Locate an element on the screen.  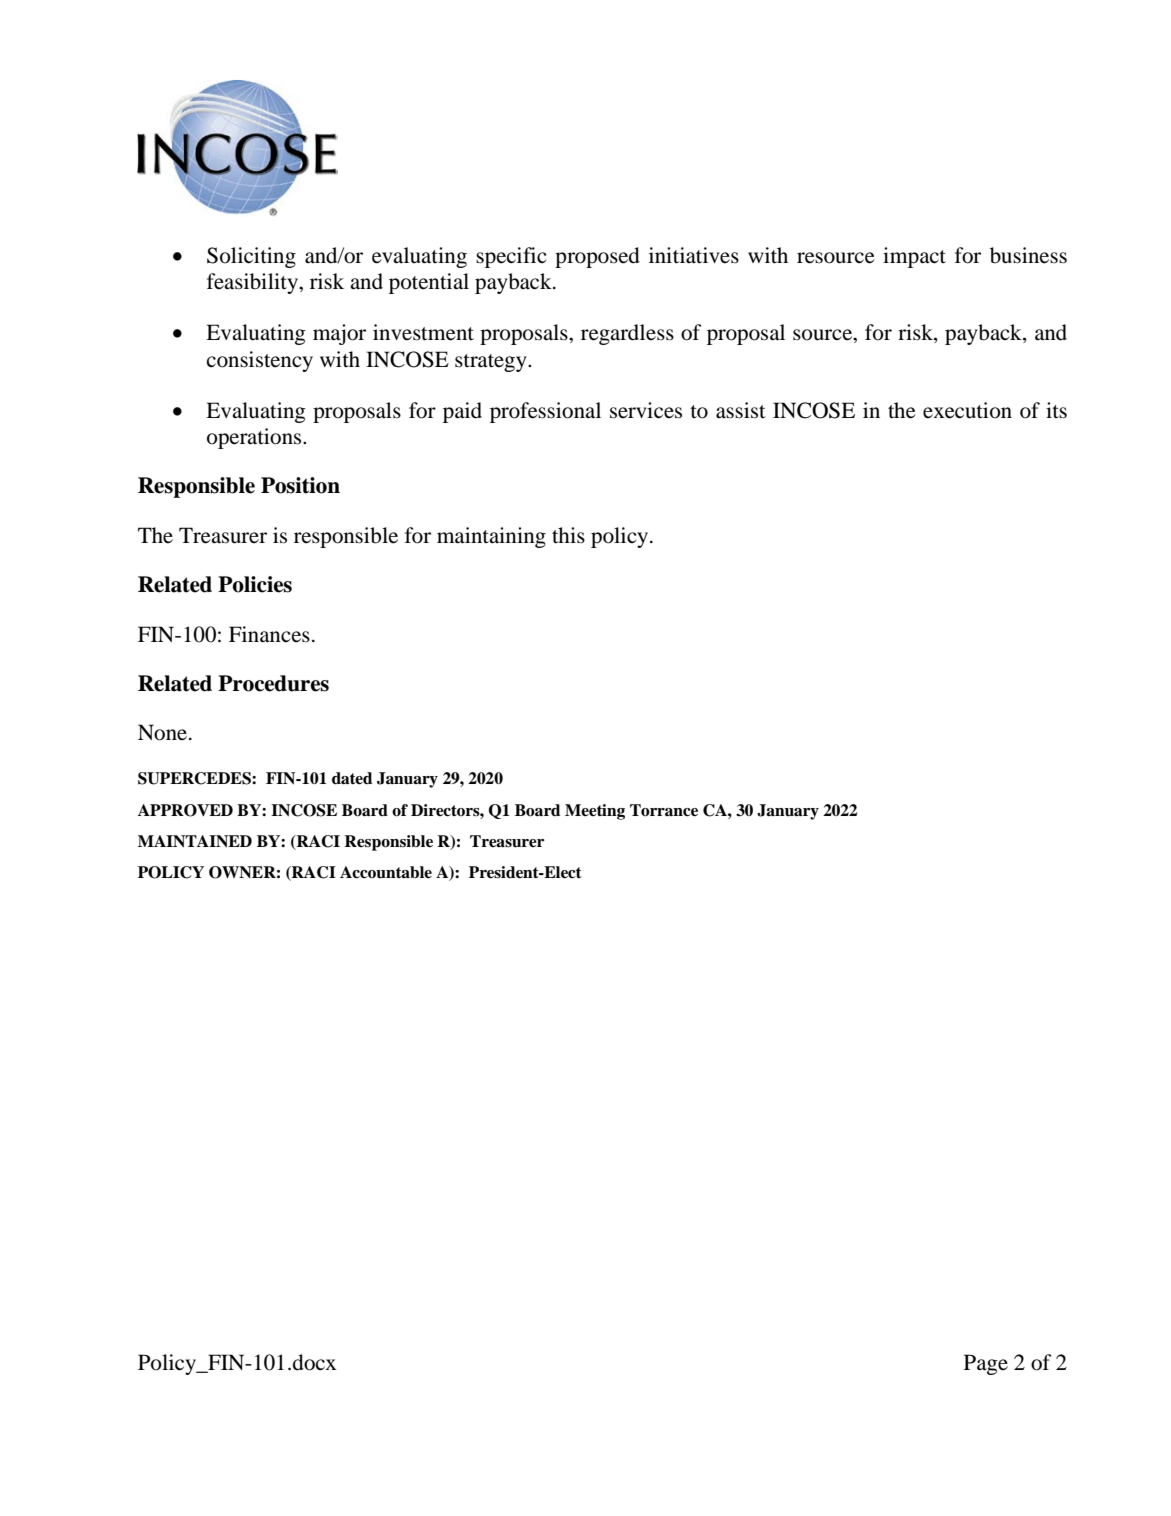
Accountable is located at coordinates (386, 872).
